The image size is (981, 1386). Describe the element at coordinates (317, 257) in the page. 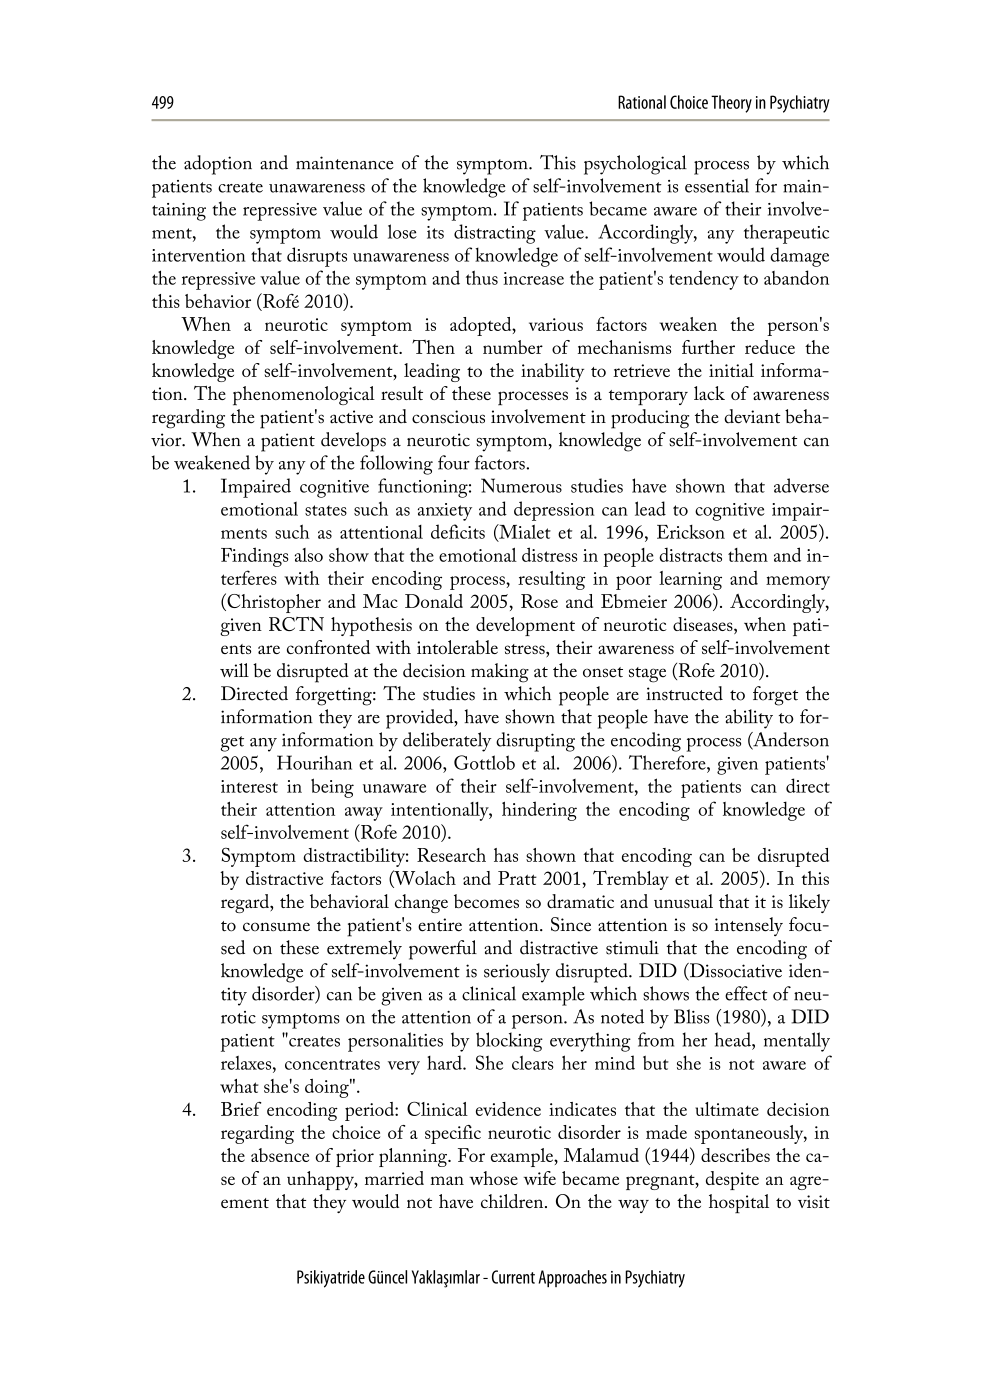

I see `disrupts` at that location.
